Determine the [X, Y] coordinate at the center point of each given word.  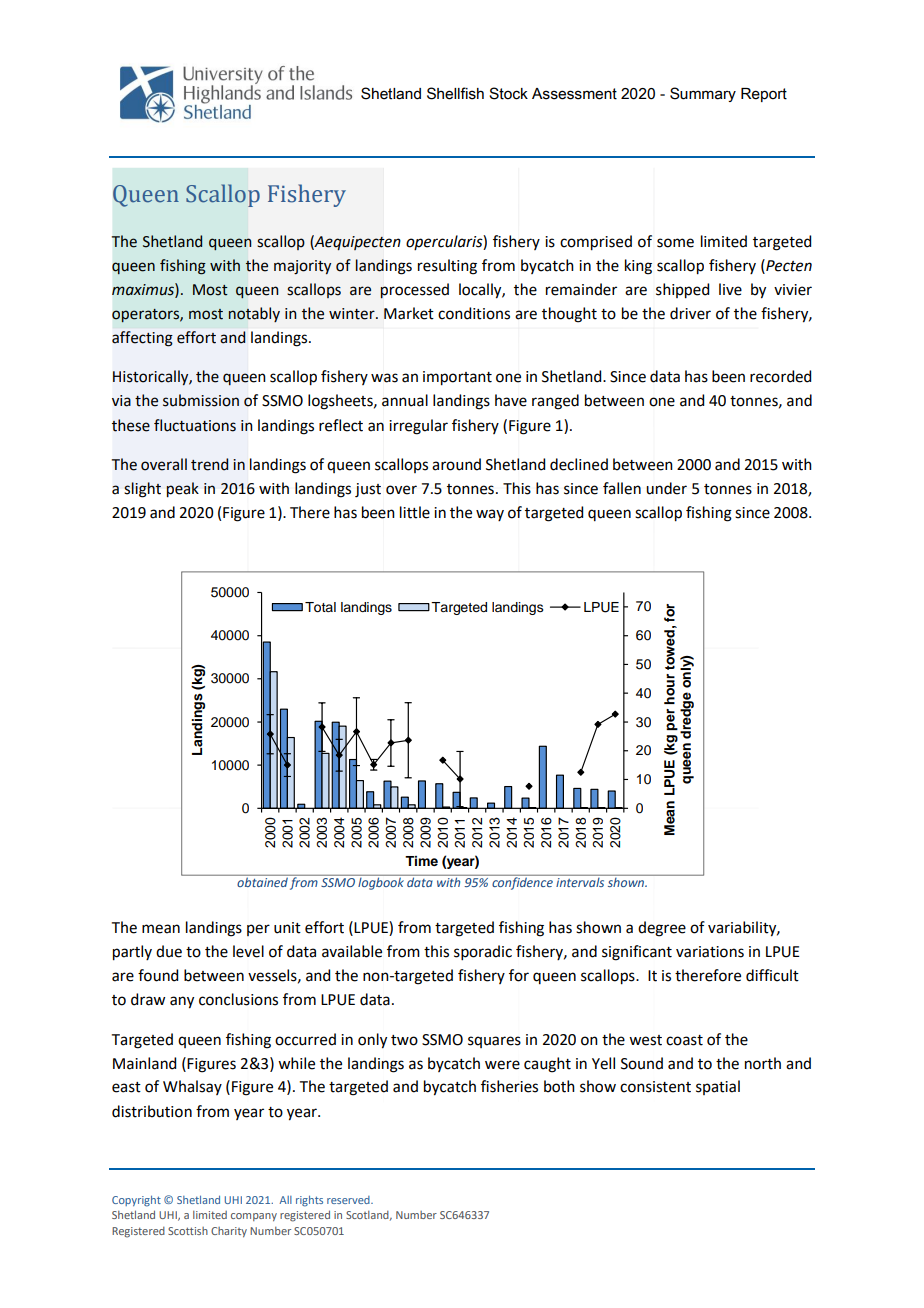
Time [421, 861]
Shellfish [455, 93]
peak [182, 489]
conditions [474, 313]
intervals [580, 881]
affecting [142, 339]
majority [302, 267]
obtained [262, 881]
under [666, 488]
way [490, 515]
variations [710, 952]
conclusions [238, 999]
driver [690, 313]
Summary [703, 94]
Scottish [188, 1231]
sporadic [483, 952]
